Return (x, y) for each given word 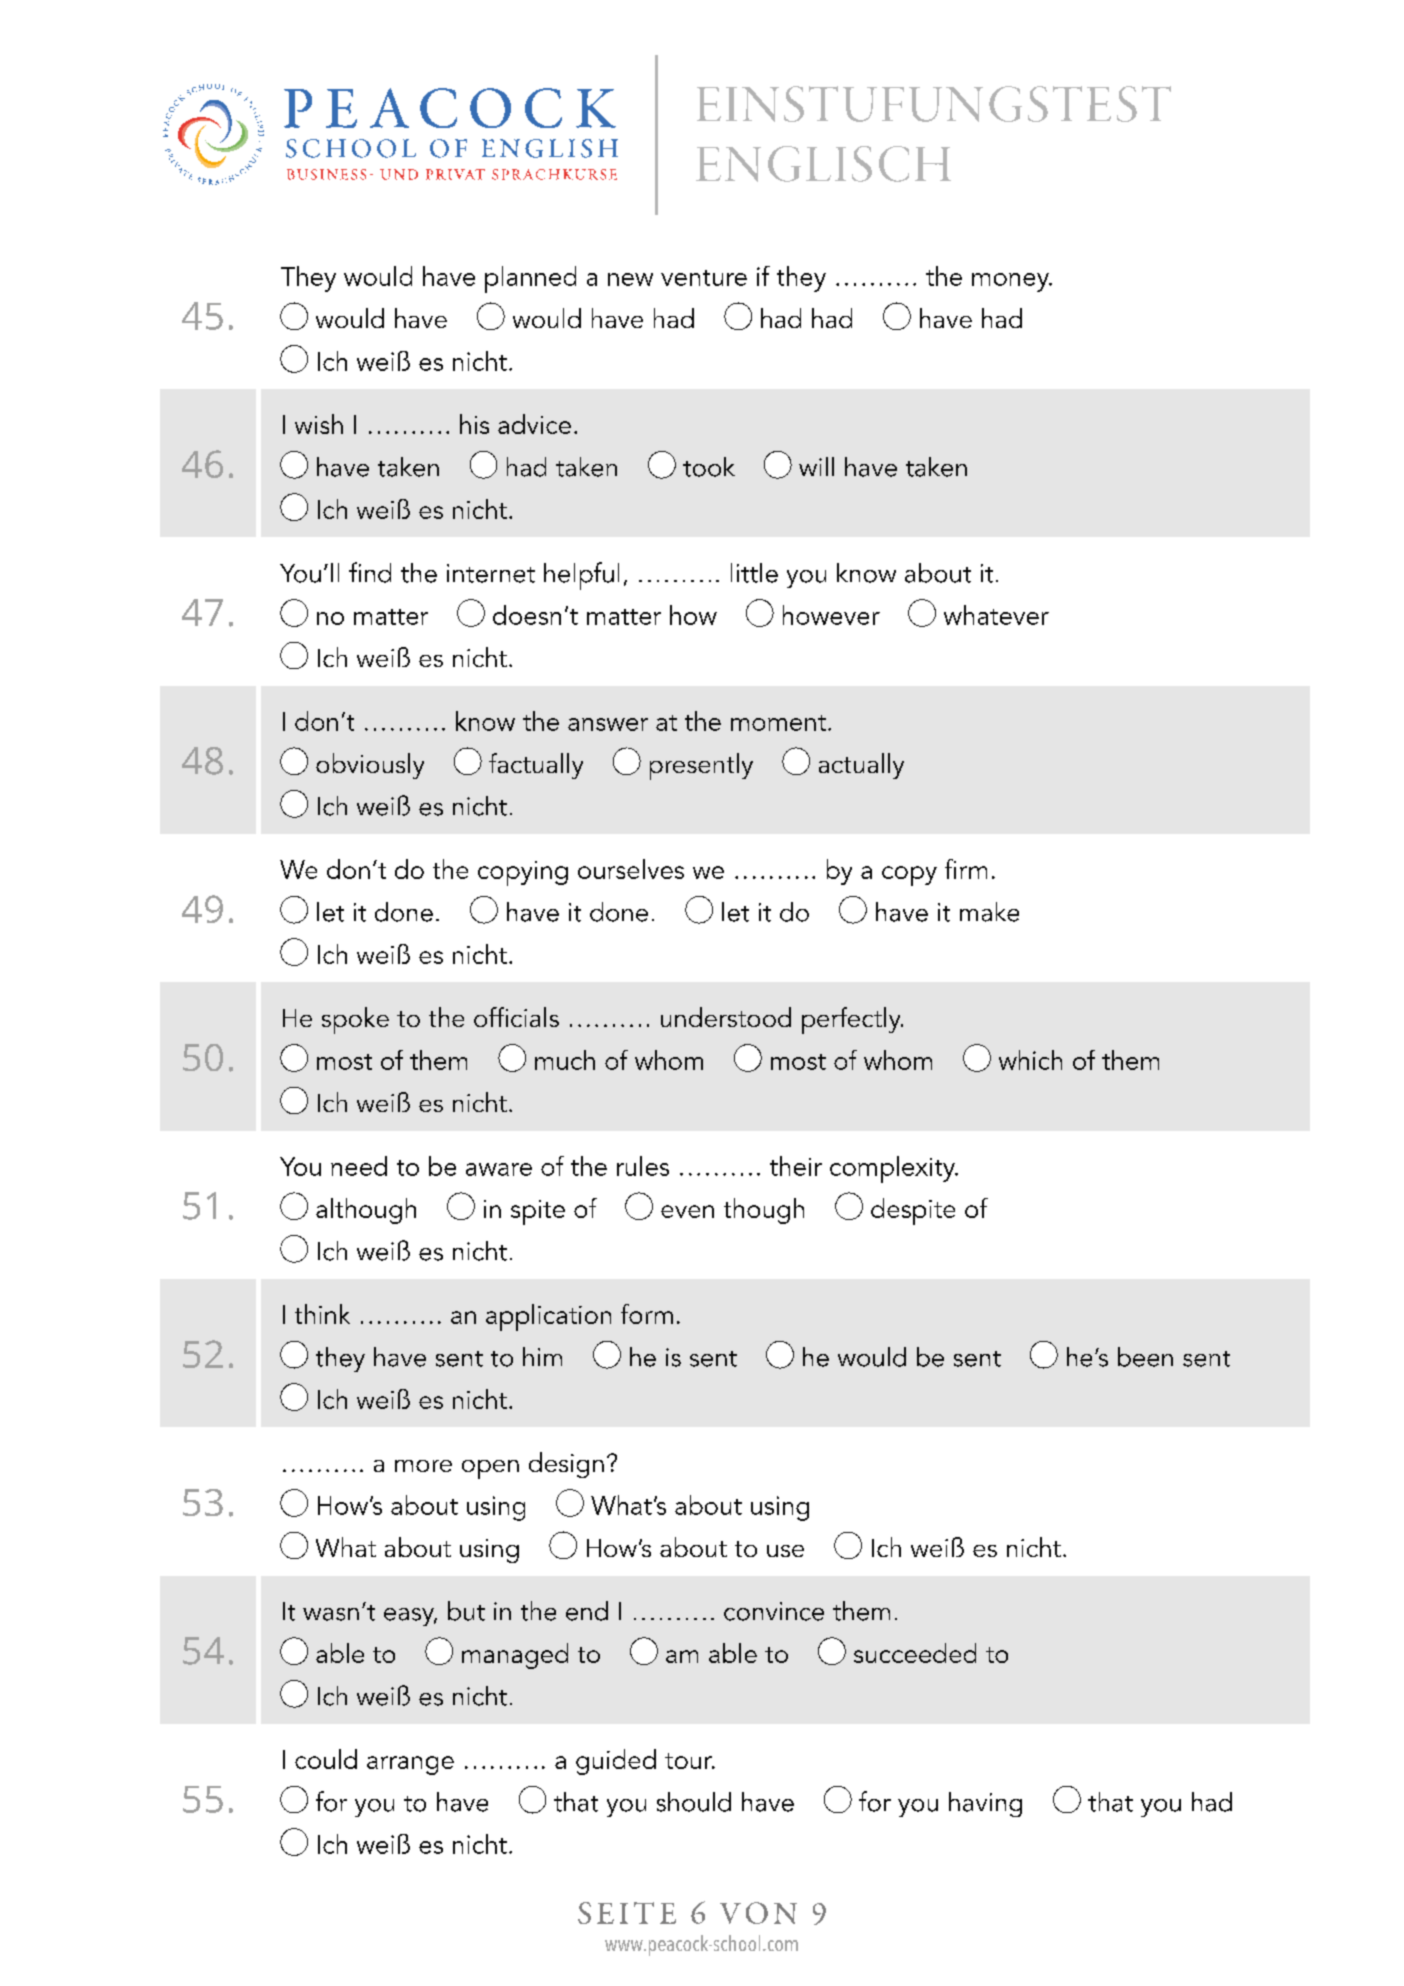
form (647, 1314)
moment (778, 723)
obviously (370, 766)
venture (704, 278)
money (1011, 282)
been (1145, 1357)
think (322, 1314)
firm (966, 869)
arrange (410, 1765)
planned (530, 279)
